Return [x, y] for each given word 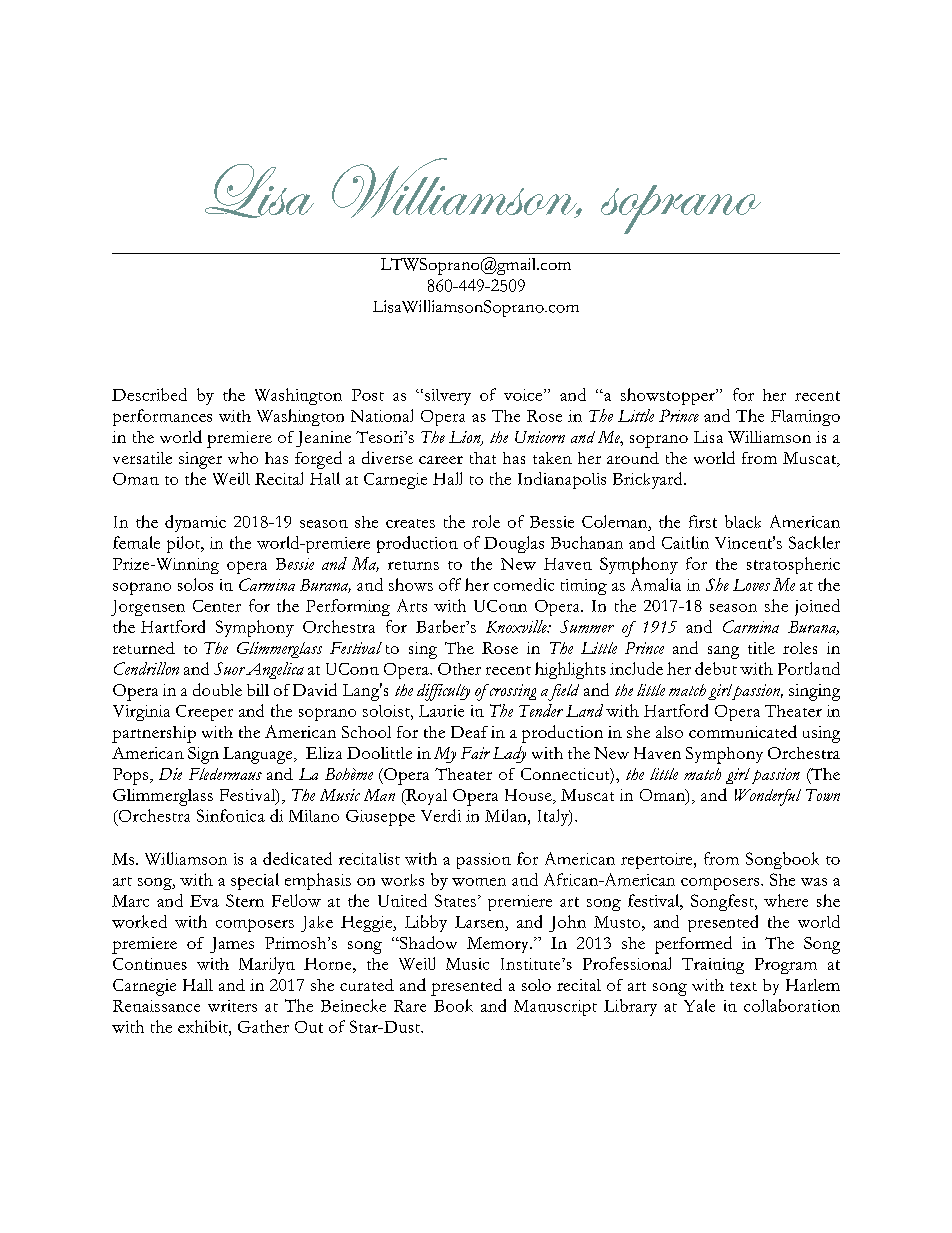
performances [162, 417]
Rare [410, 1006]
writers [232, 1006]
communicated [743, 731]
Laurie [441, 711]
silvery [448, 397]
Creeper [204, 713]
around [633, 458]
